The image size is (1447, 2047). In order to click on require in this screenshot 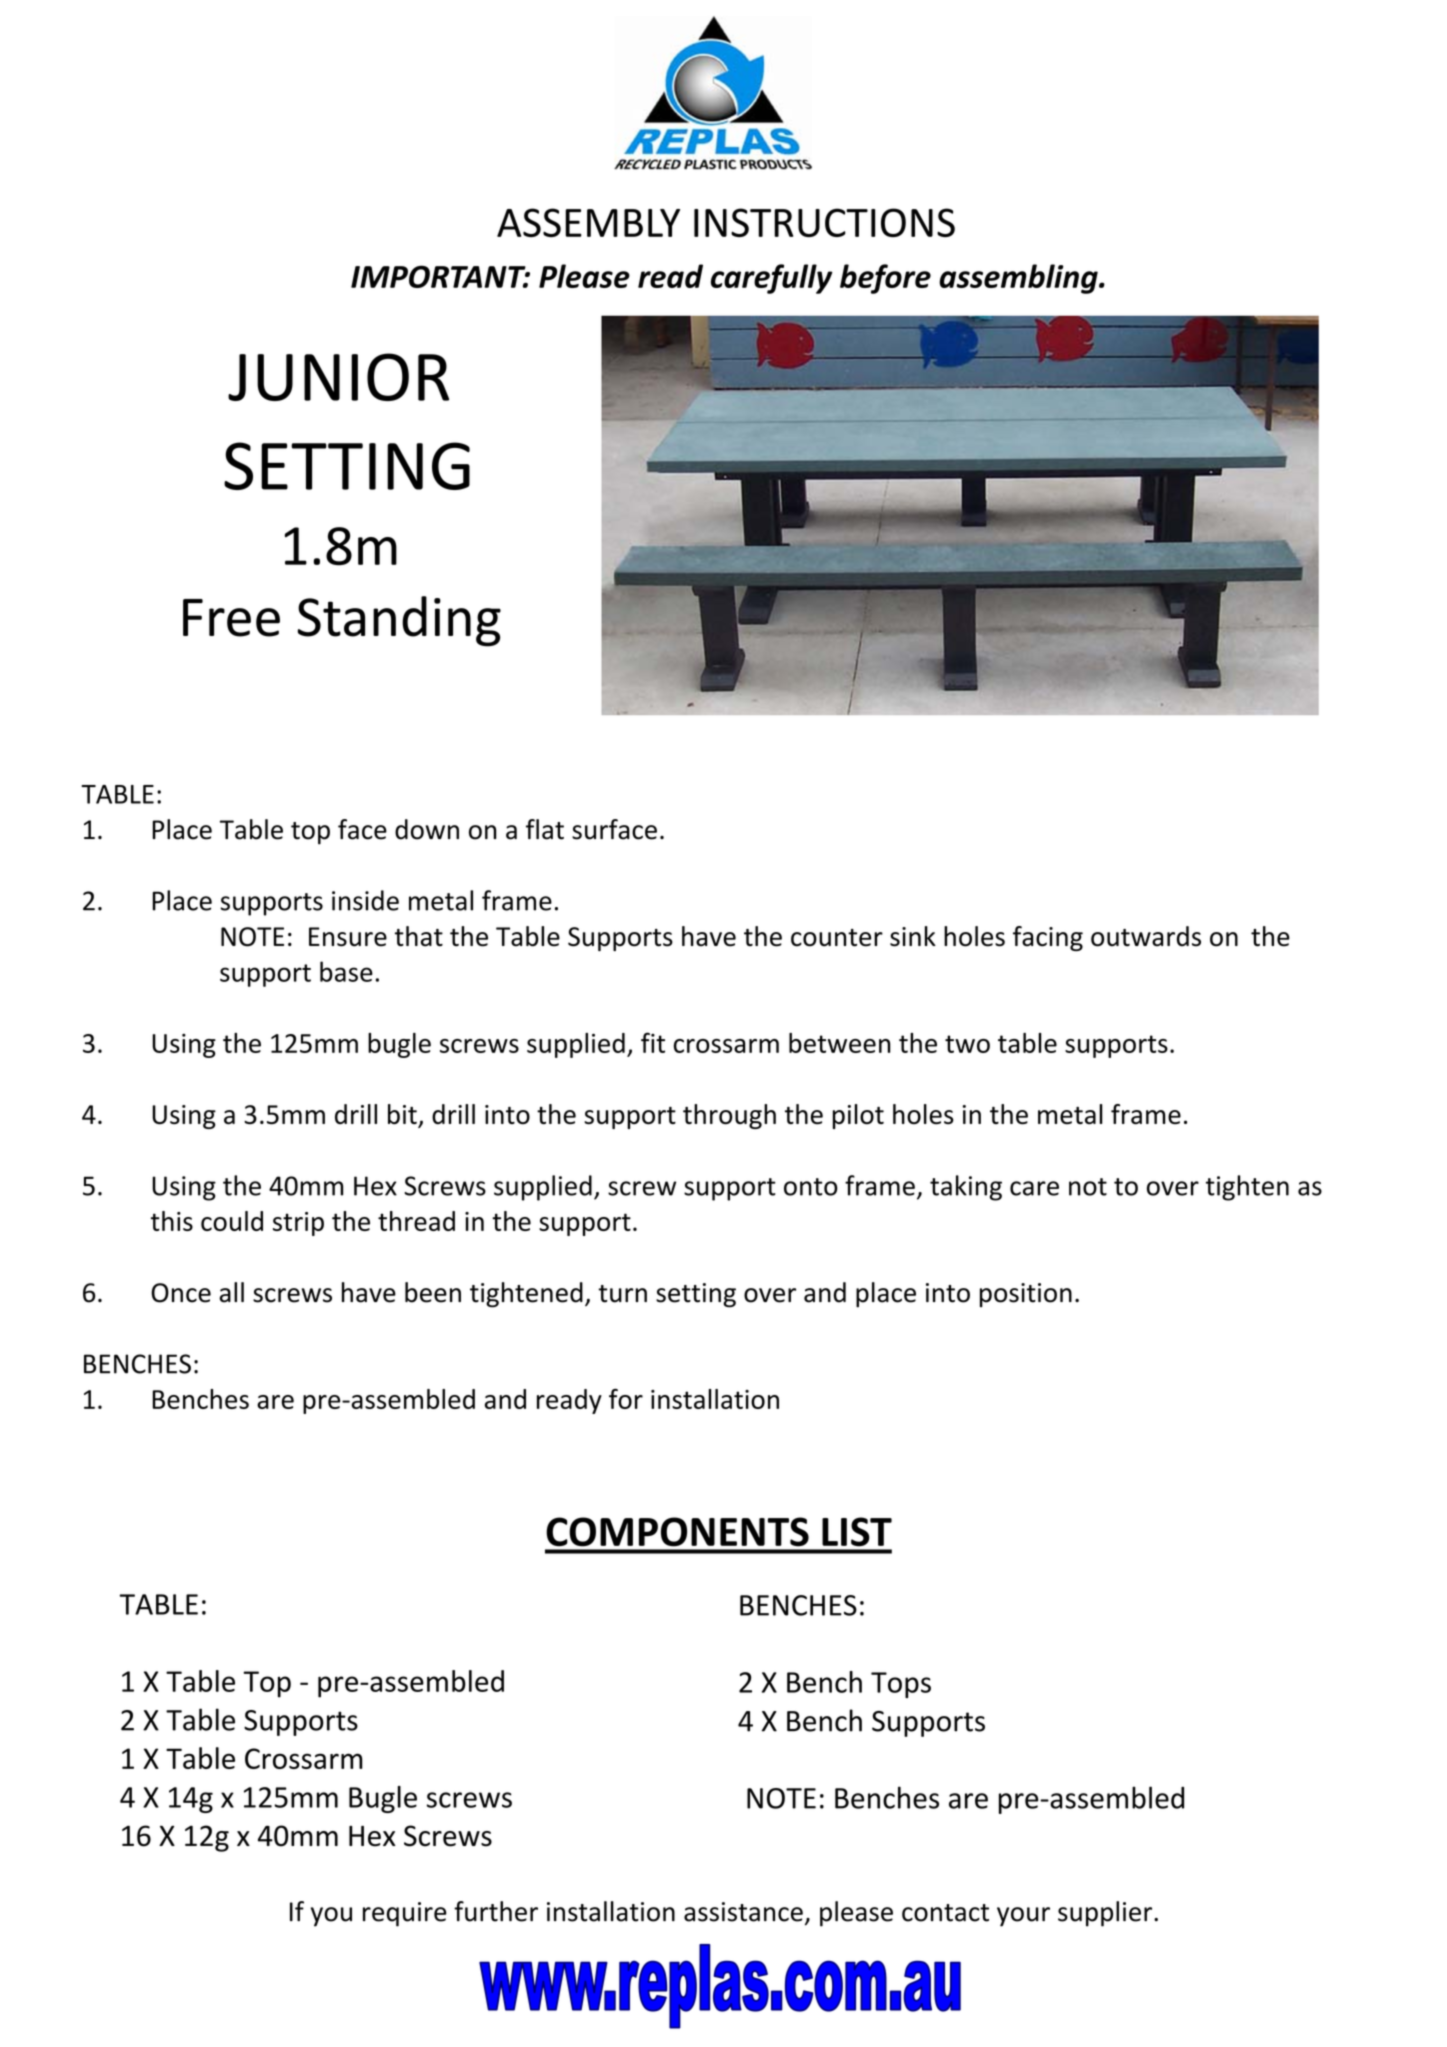, I will do `click(405, 1914)`.
